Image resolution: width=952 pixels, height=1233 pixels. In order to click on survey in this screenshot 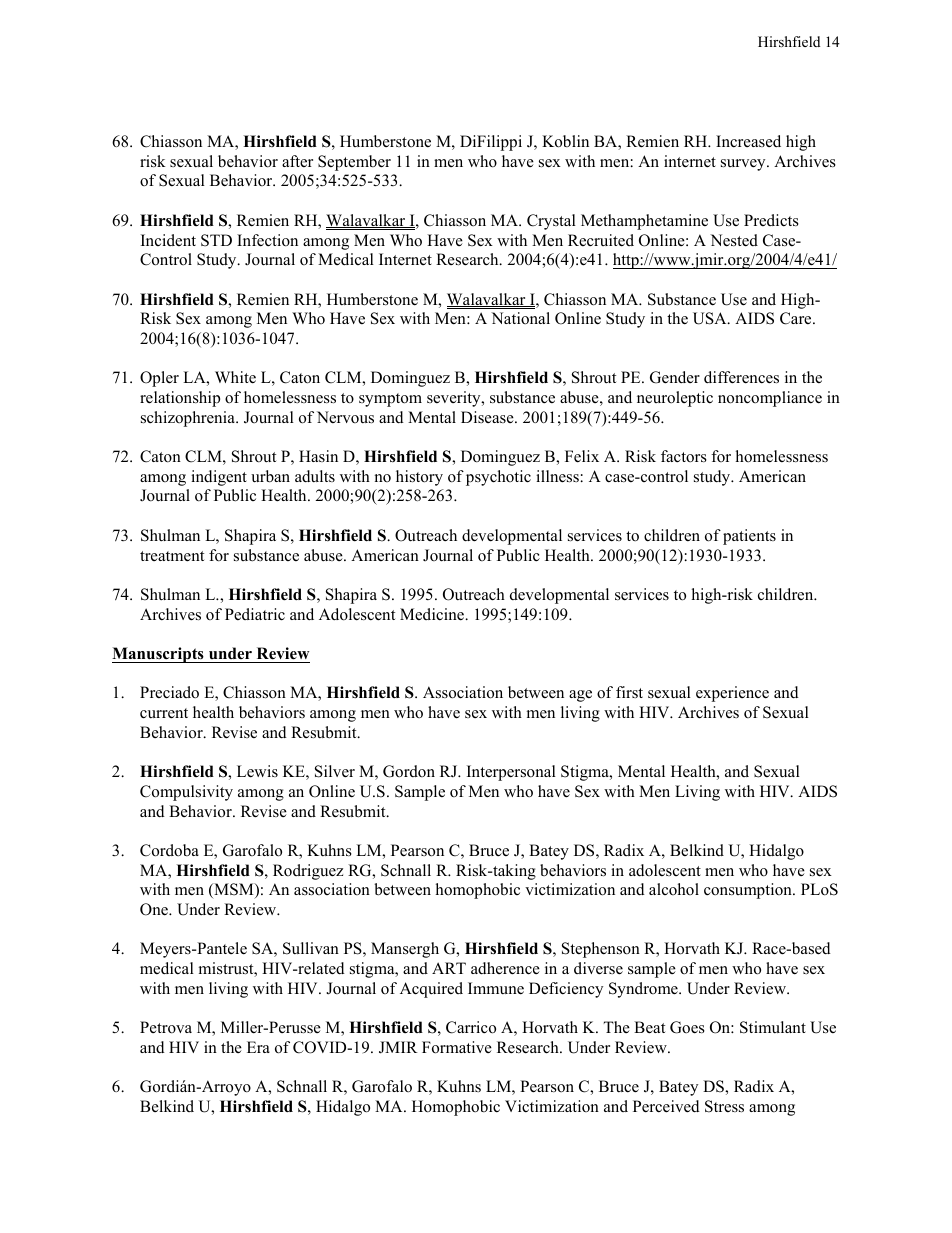, I will do `click(744, 165)`.
